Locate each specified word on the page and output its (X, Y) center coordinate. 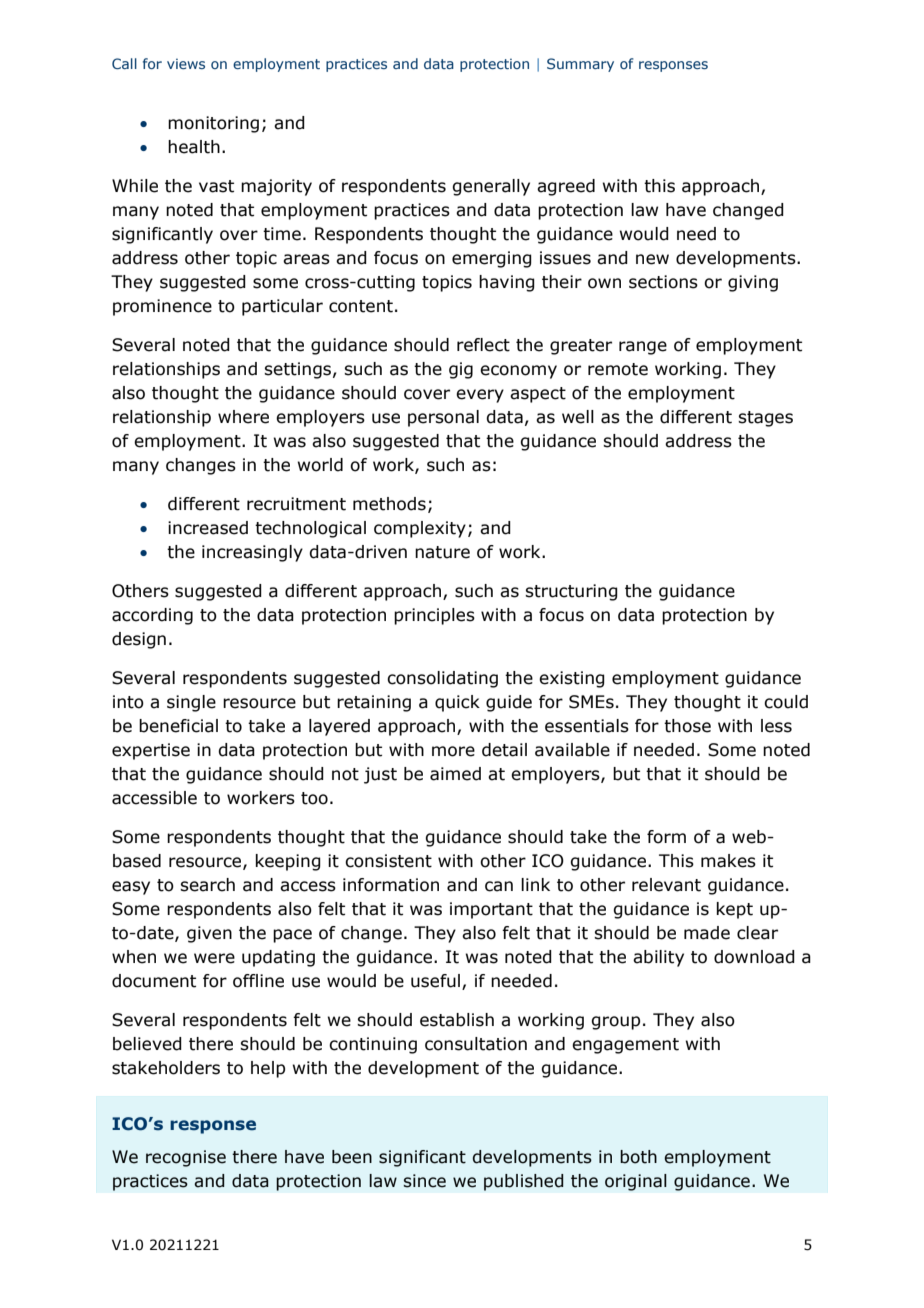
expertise (151, 751)
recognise (186, 1158)
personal (443, 418)
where (243, 417)
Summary (580, 65)
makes (728, 861)
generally (491, 187)
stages (765, 419)
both (638, 1157)
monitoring (213, 124)
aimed (455, 774)
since (425, 1181)
